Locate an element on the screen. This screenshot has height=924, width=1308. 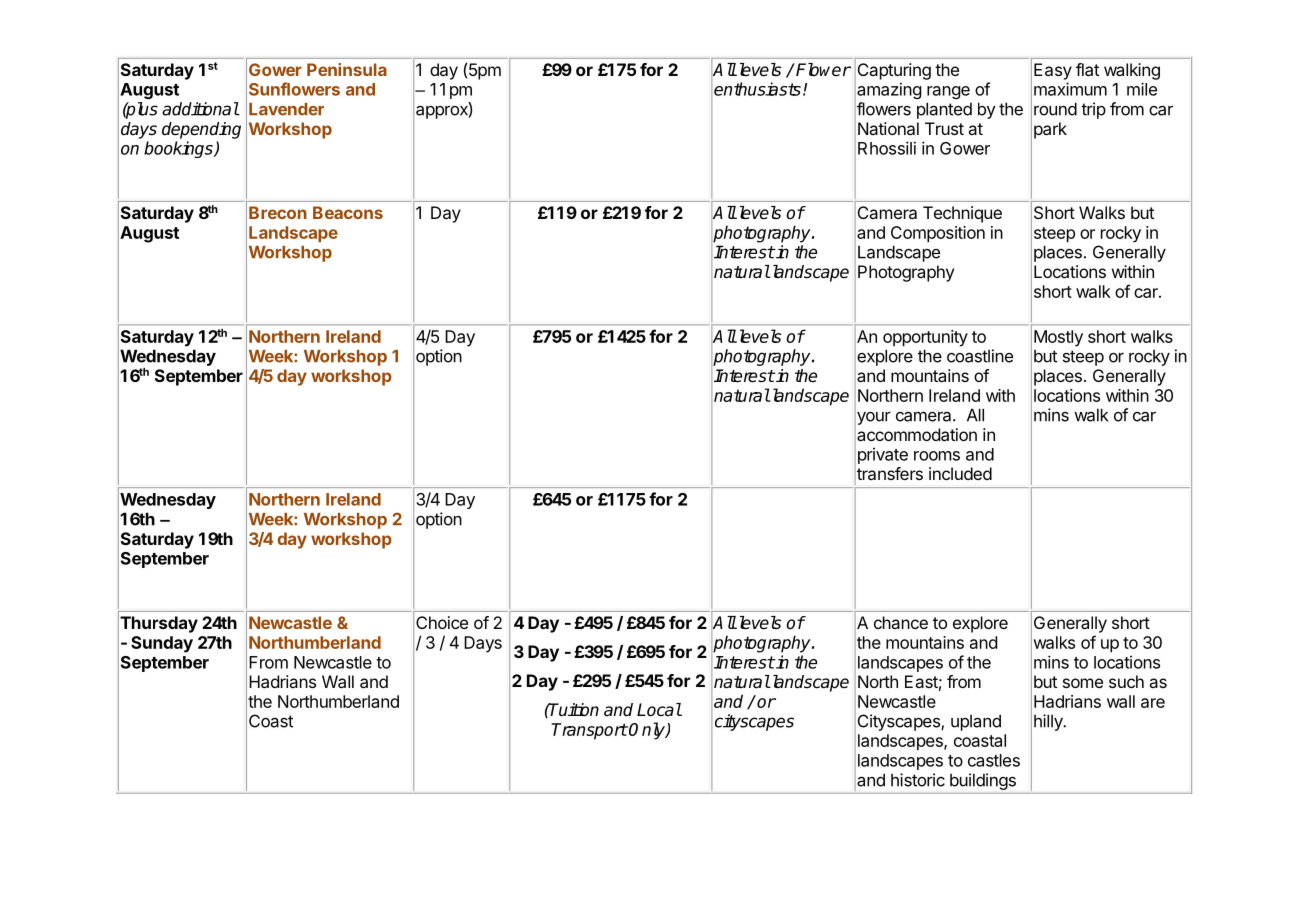
enthusiasts is located at coordinates (757, 89).
